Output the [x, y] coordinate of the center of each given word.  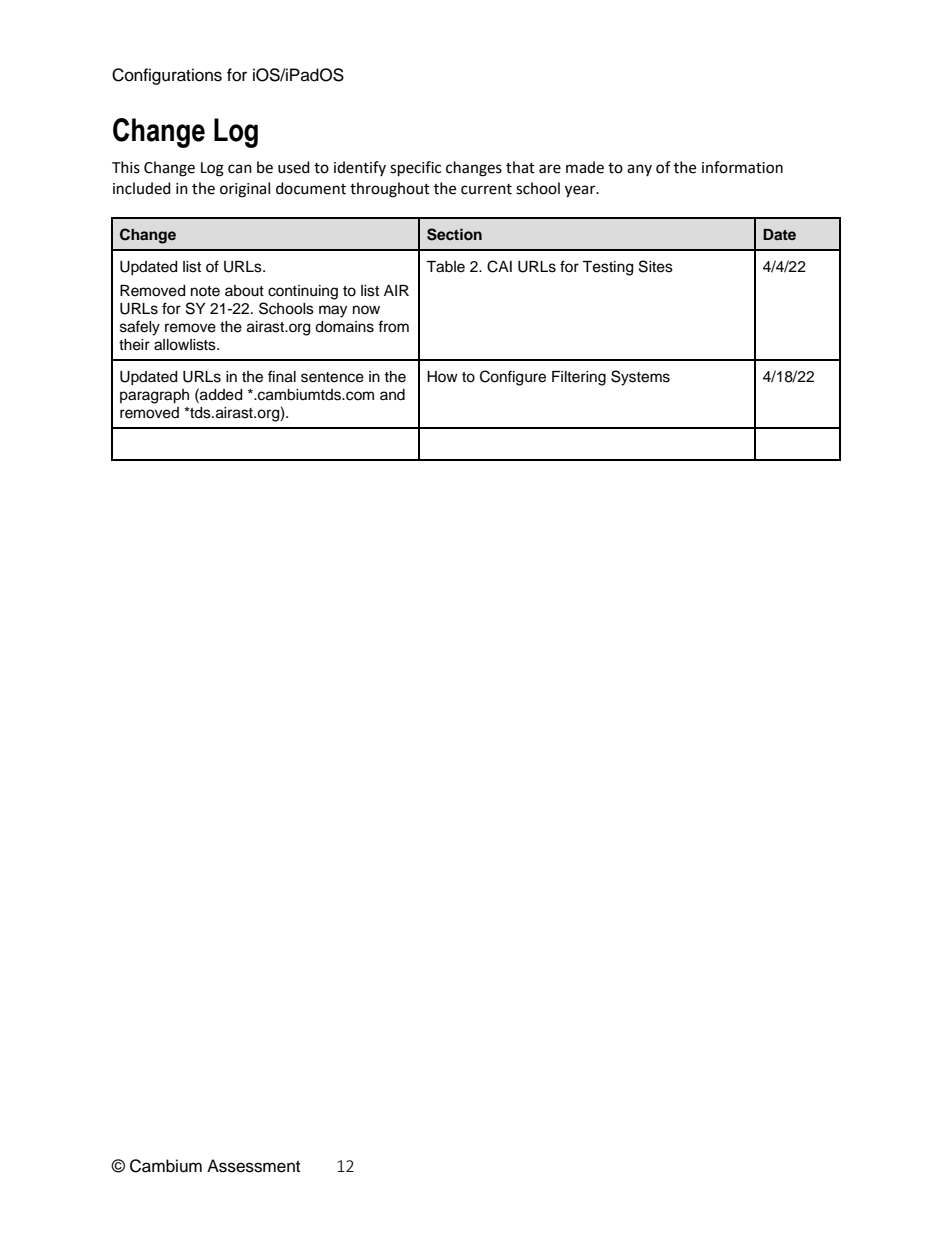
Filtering [579, 378]
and [392, 395]
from [393, 326]
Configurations [167, 76]
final [282, 376]
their [134, 345]
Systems [640, 378]
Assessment [253, 1166]
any [639, 170]
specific [415, 169]
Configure [513, 378]
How [442, 376]
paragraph [154, 396]
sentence [332, 377]
